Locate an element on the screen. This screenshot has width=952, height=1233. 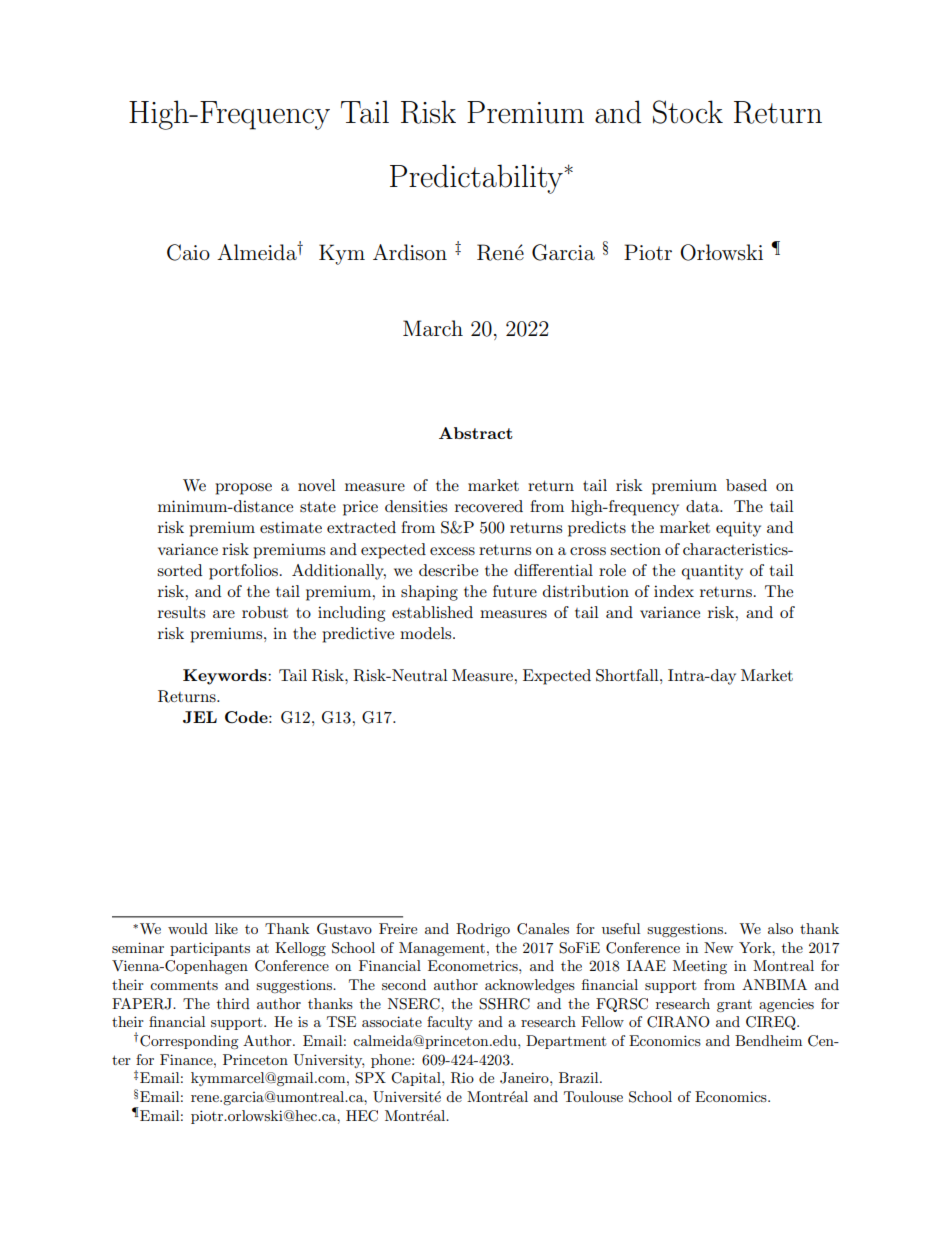
like is located at coordinates (226, 928).
